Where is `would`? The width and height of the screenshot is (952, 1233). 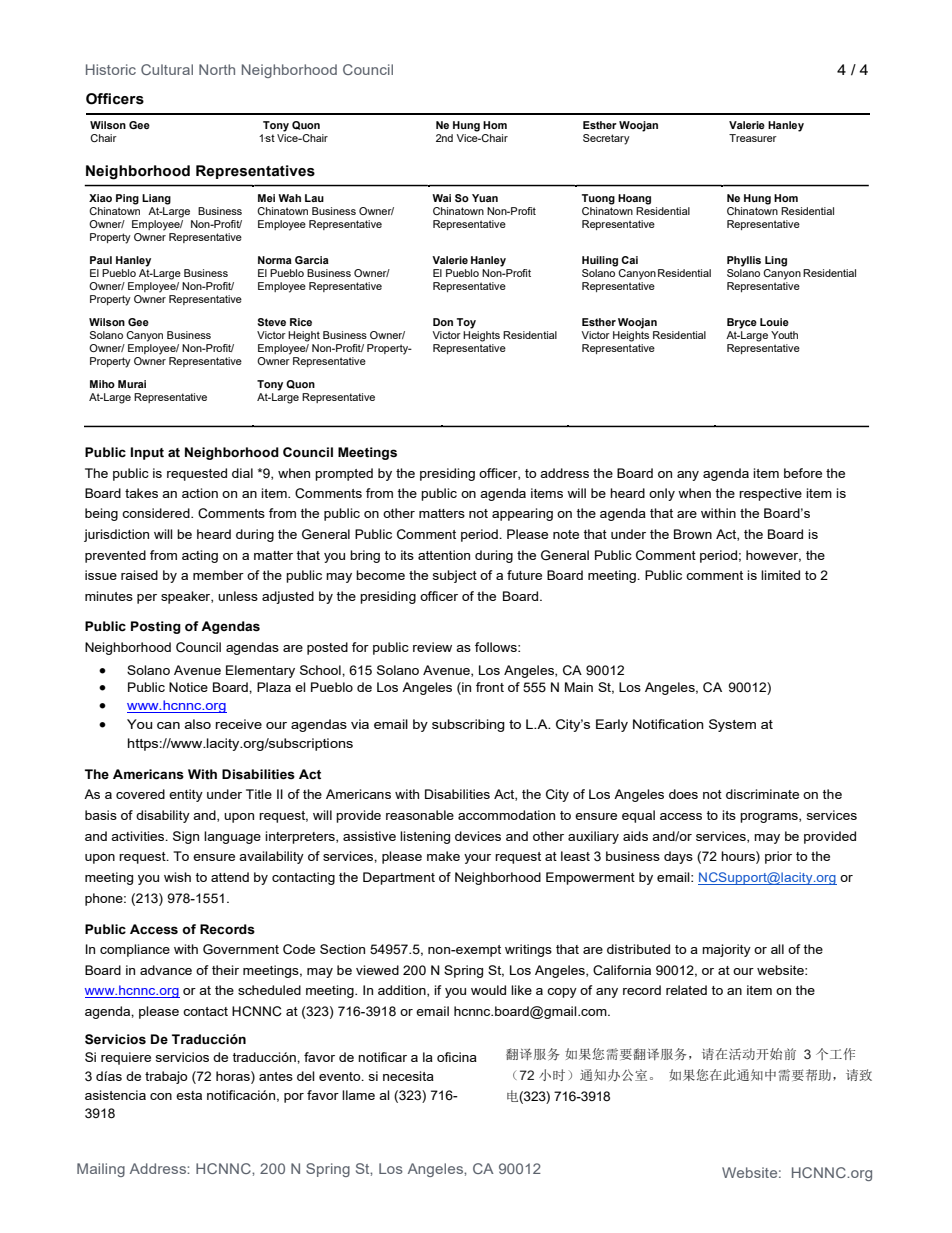
would is located at coordinates (488, 990).
